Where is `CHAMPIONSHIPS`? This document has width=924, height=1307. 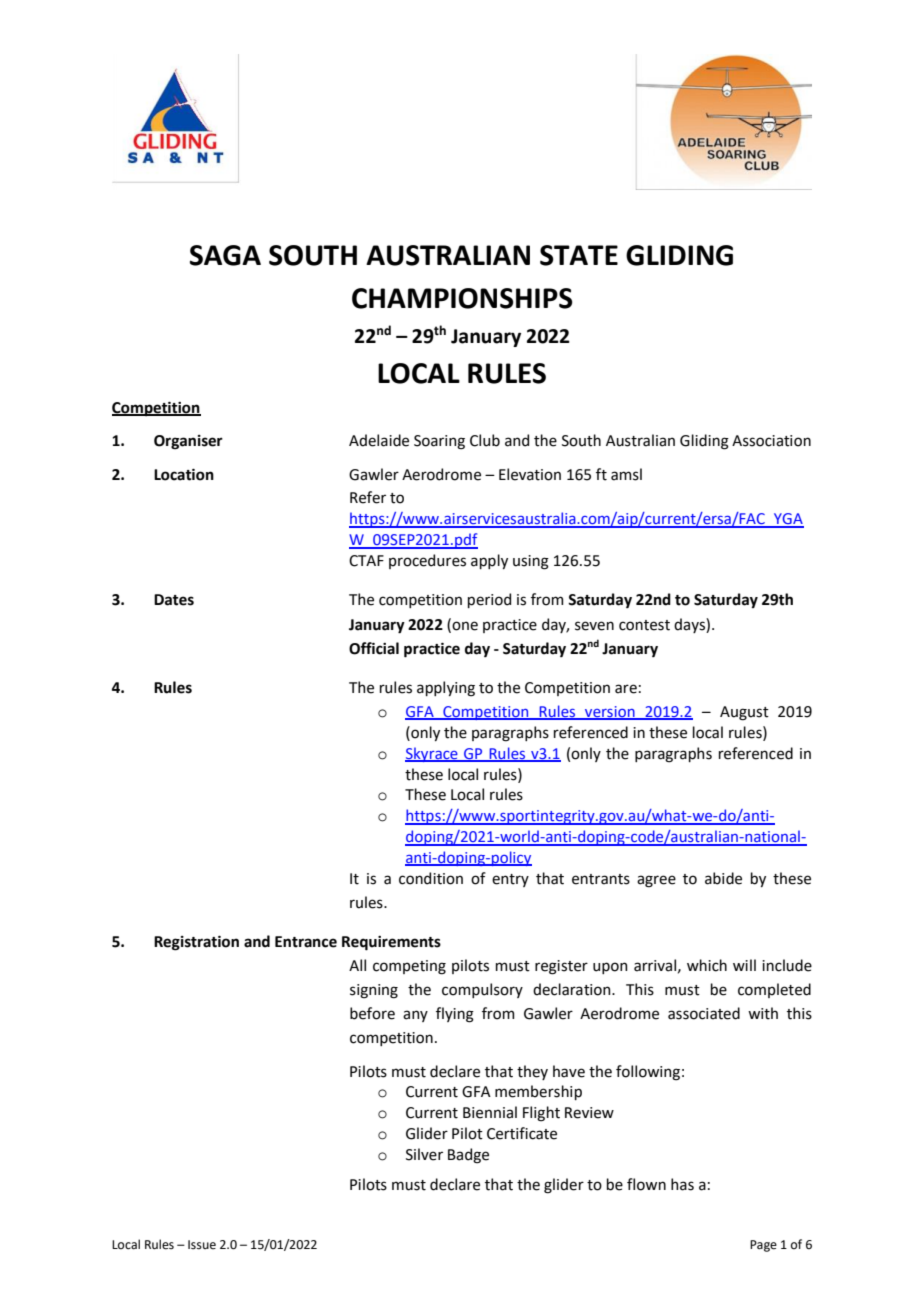
CHAMPIONSHIPS is located at coordinates (462, 298).
